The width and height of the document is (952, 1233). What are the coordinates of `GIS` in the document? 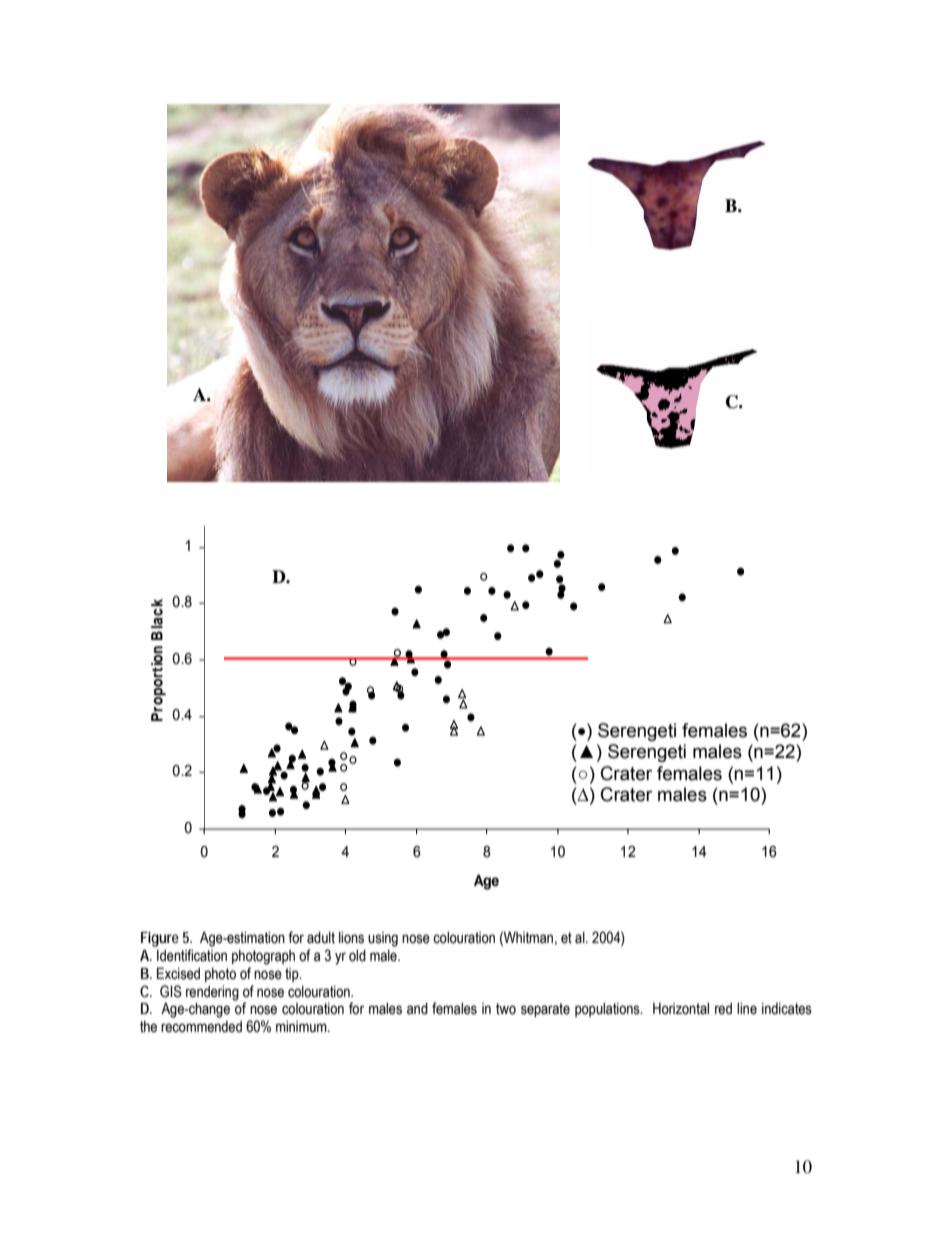 It's located at (171, 991).
